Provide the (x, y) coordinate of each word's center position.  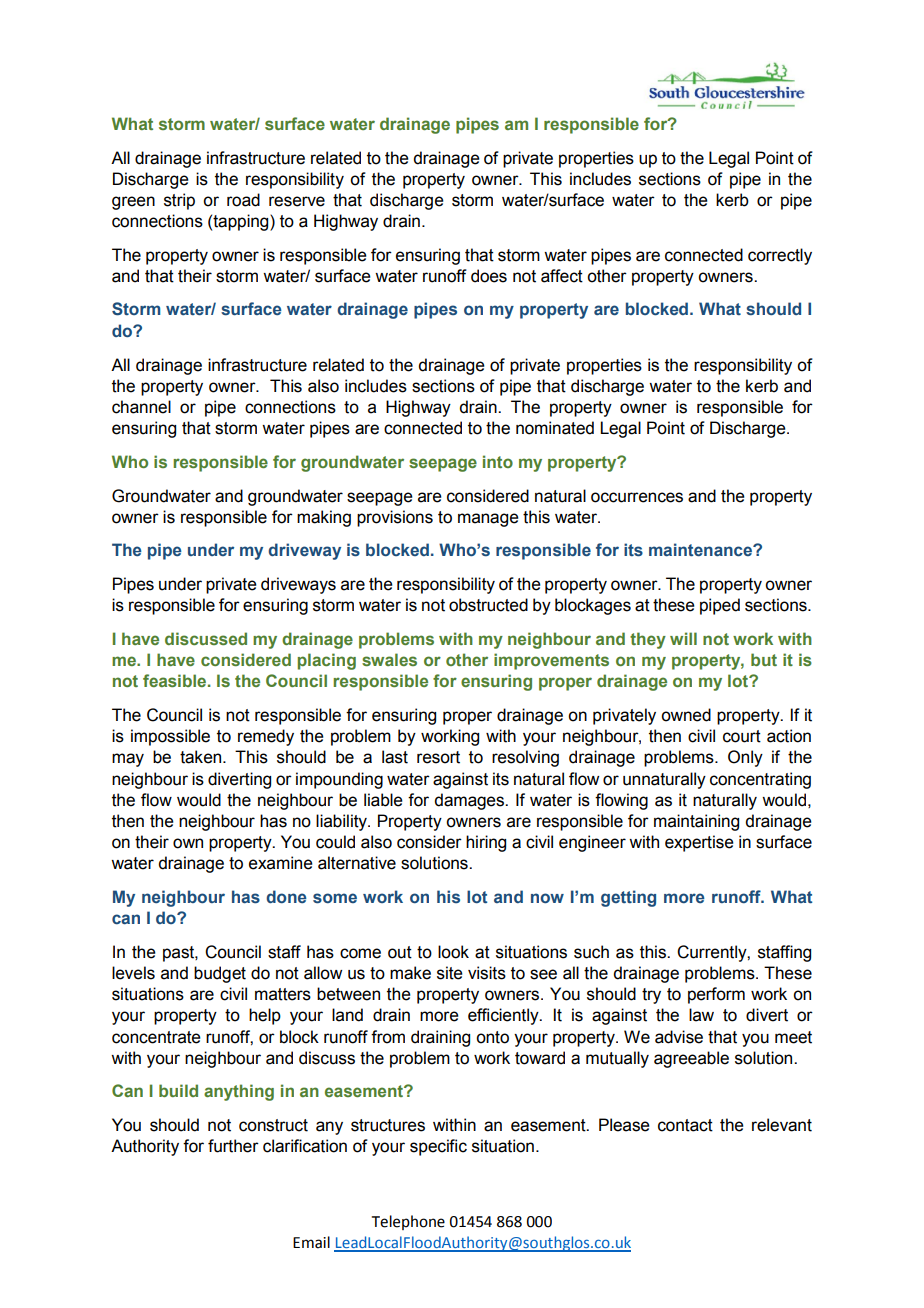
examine (281, 863)
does (489, 276)
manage (488, 520)
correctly (780, 256)
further (233, 1146)
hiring (486, 843)
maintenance (701, 550)
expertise (699, 843)
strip (179, 201)
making (324, 518)
